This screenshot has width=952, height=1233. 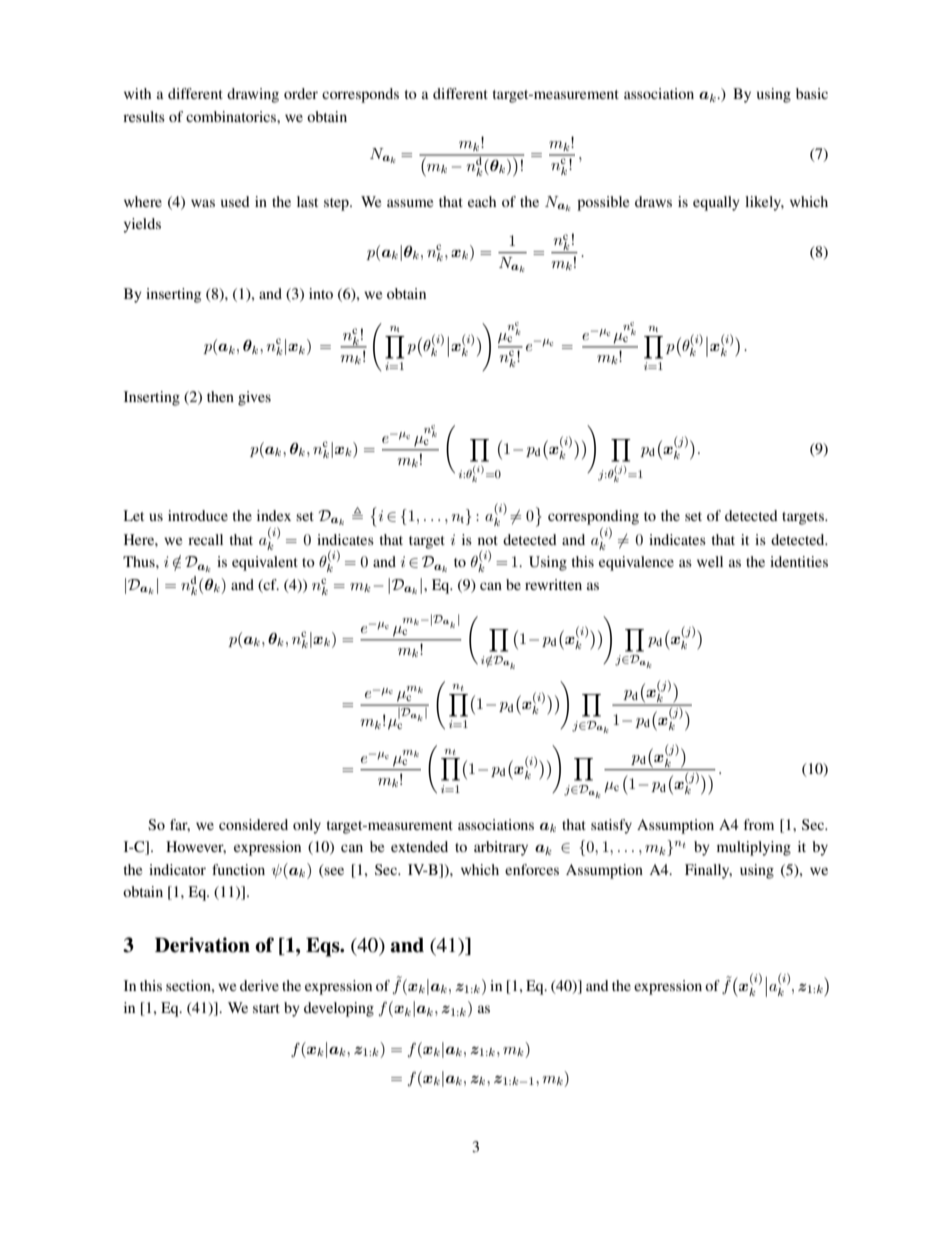 I want to click on into, so click(x=321, y=293).
